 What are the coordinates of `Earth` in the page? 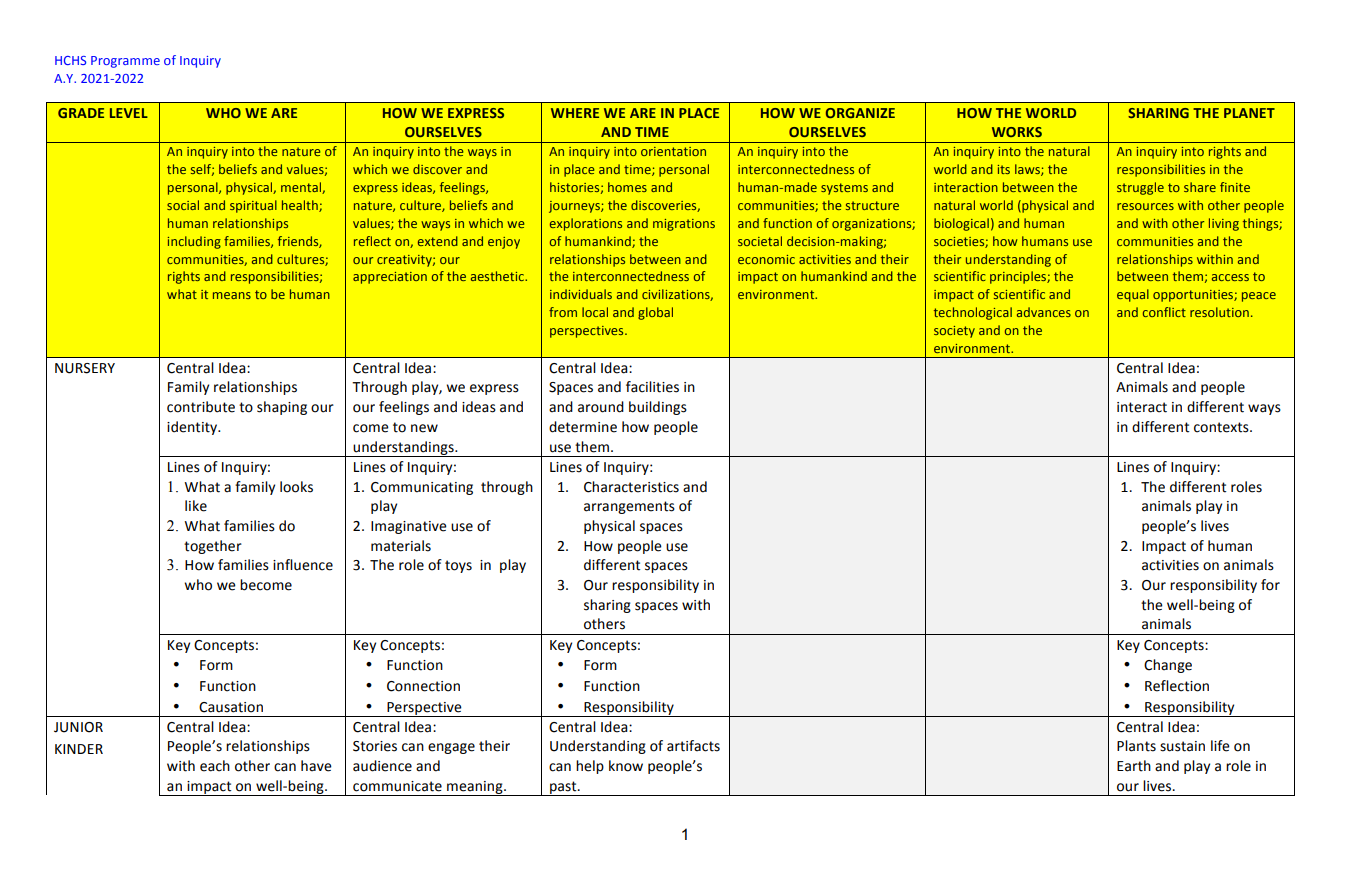 It's located at (1134, 766).
